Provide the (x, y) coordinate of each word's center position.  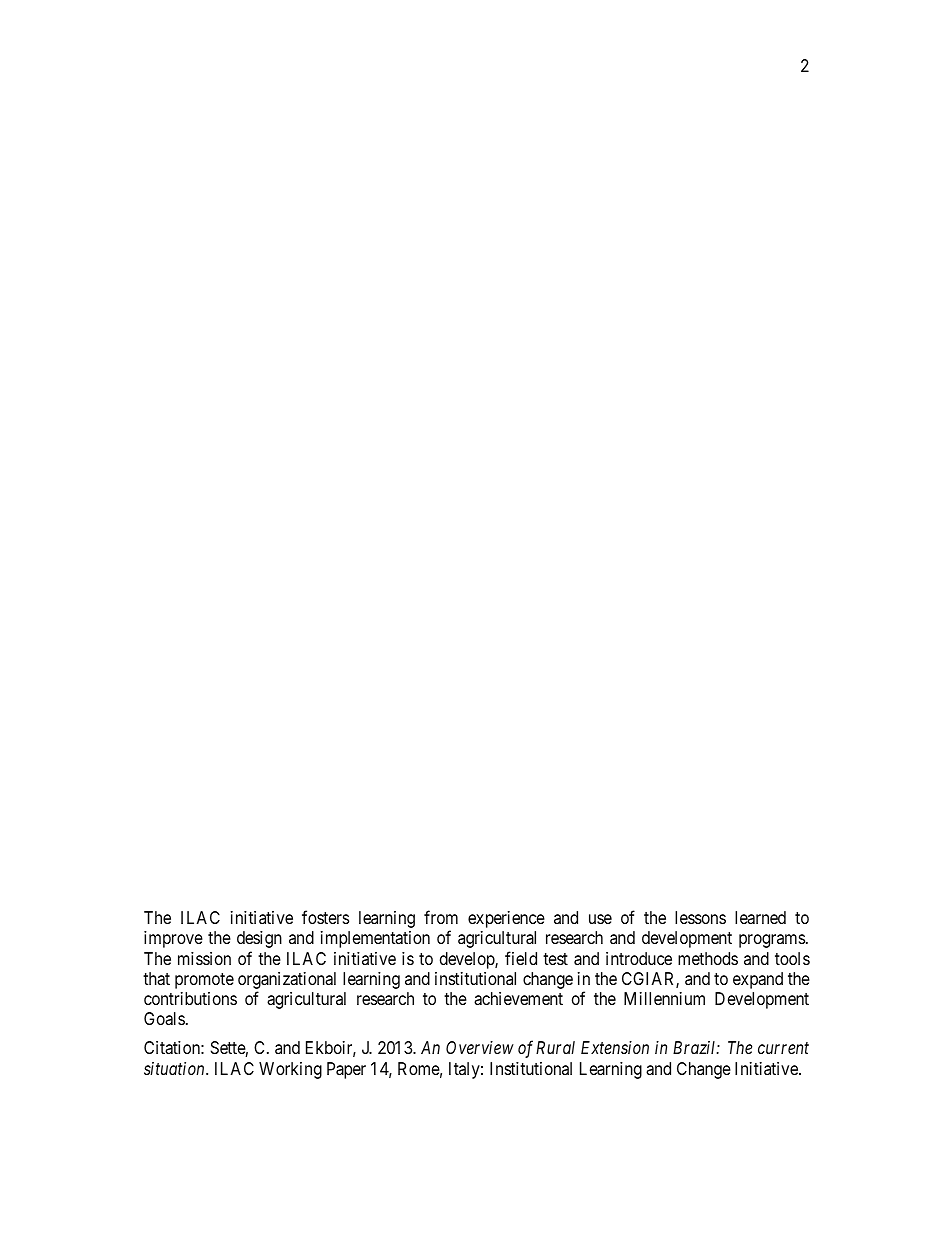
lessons (700, 917)
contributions (190, 998)
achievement (518, 999)
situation (175, 1068)
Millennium (664, 998)
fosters (325, 917)
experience (506, 919)
